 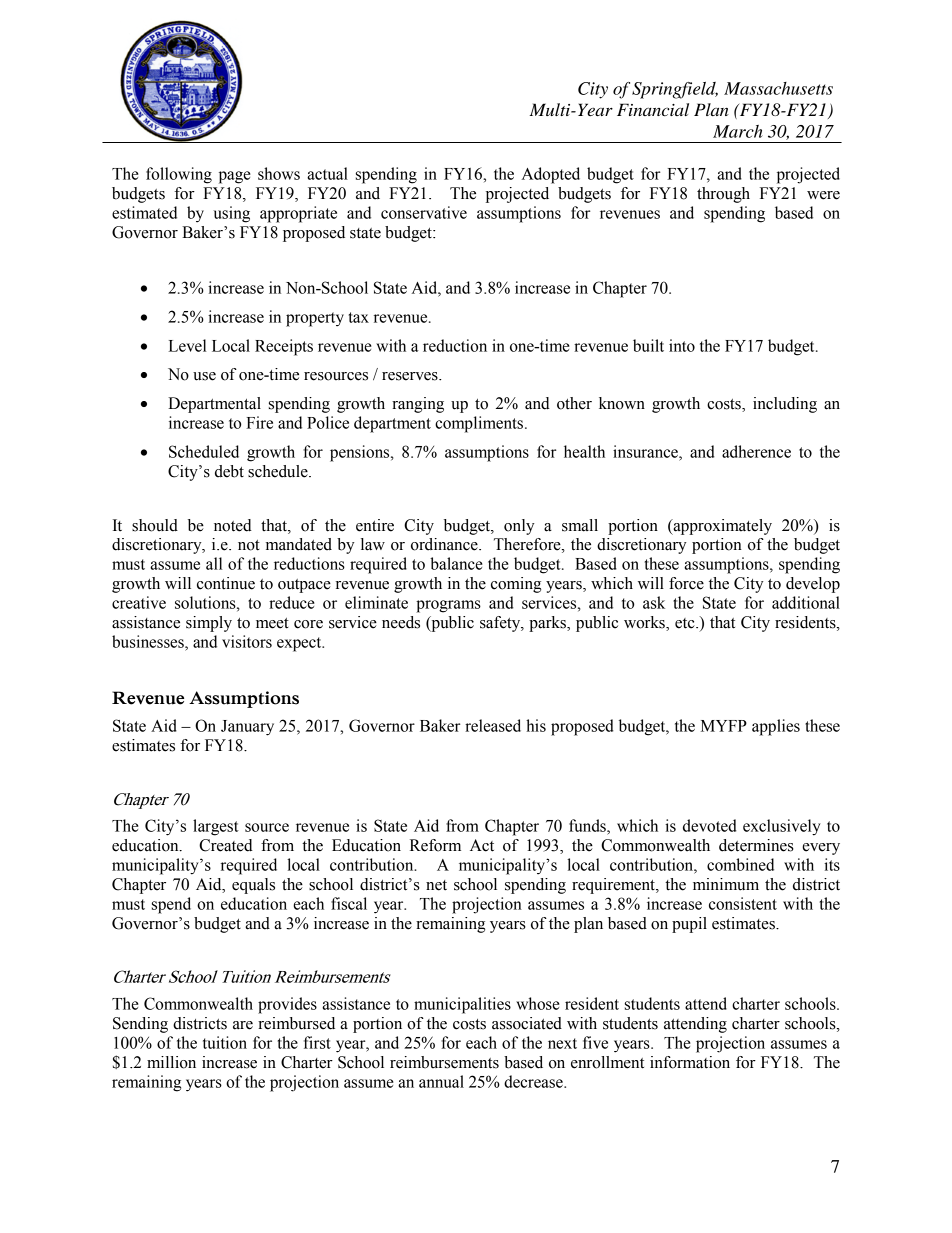 I want to click on March, so click(x=738, y=131).
